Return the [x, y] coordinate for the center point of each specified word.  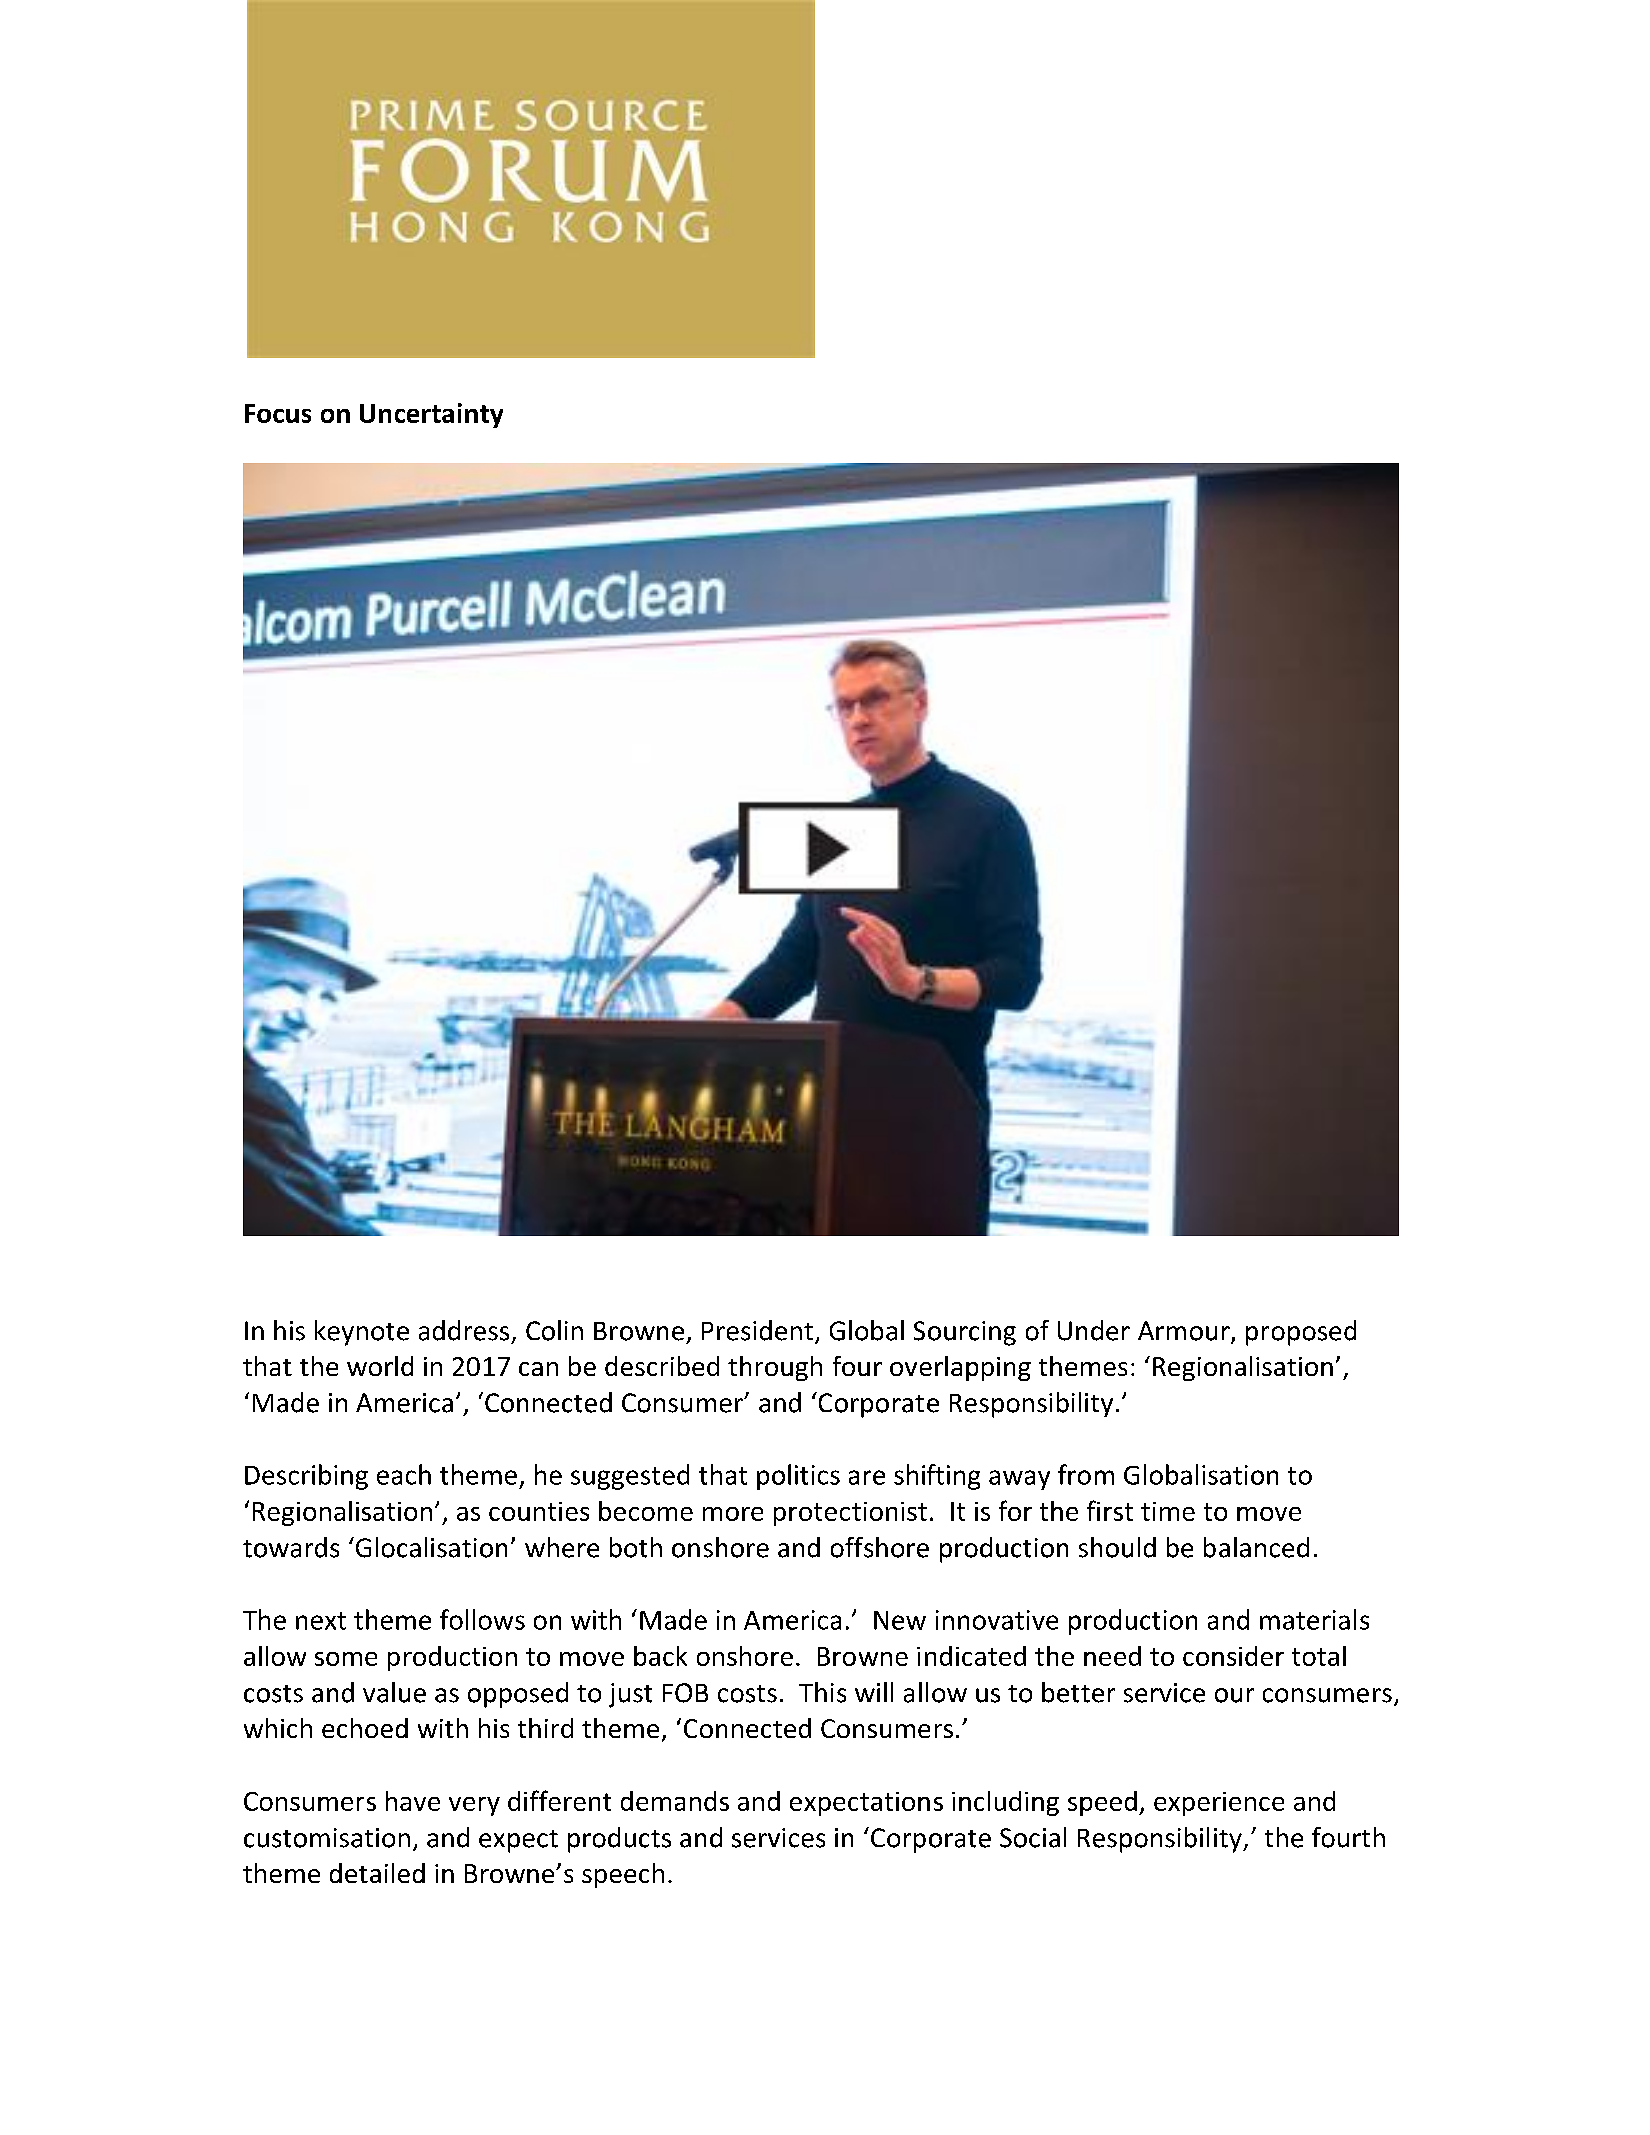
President [759, 1331]
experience [1219, 1804]
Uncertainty [431, 415]
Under [1094, 1330]
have [413, 1801]
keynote [362, 1333]
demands [675, 1801]
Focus [278, 413]
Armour [1185, 1332]
